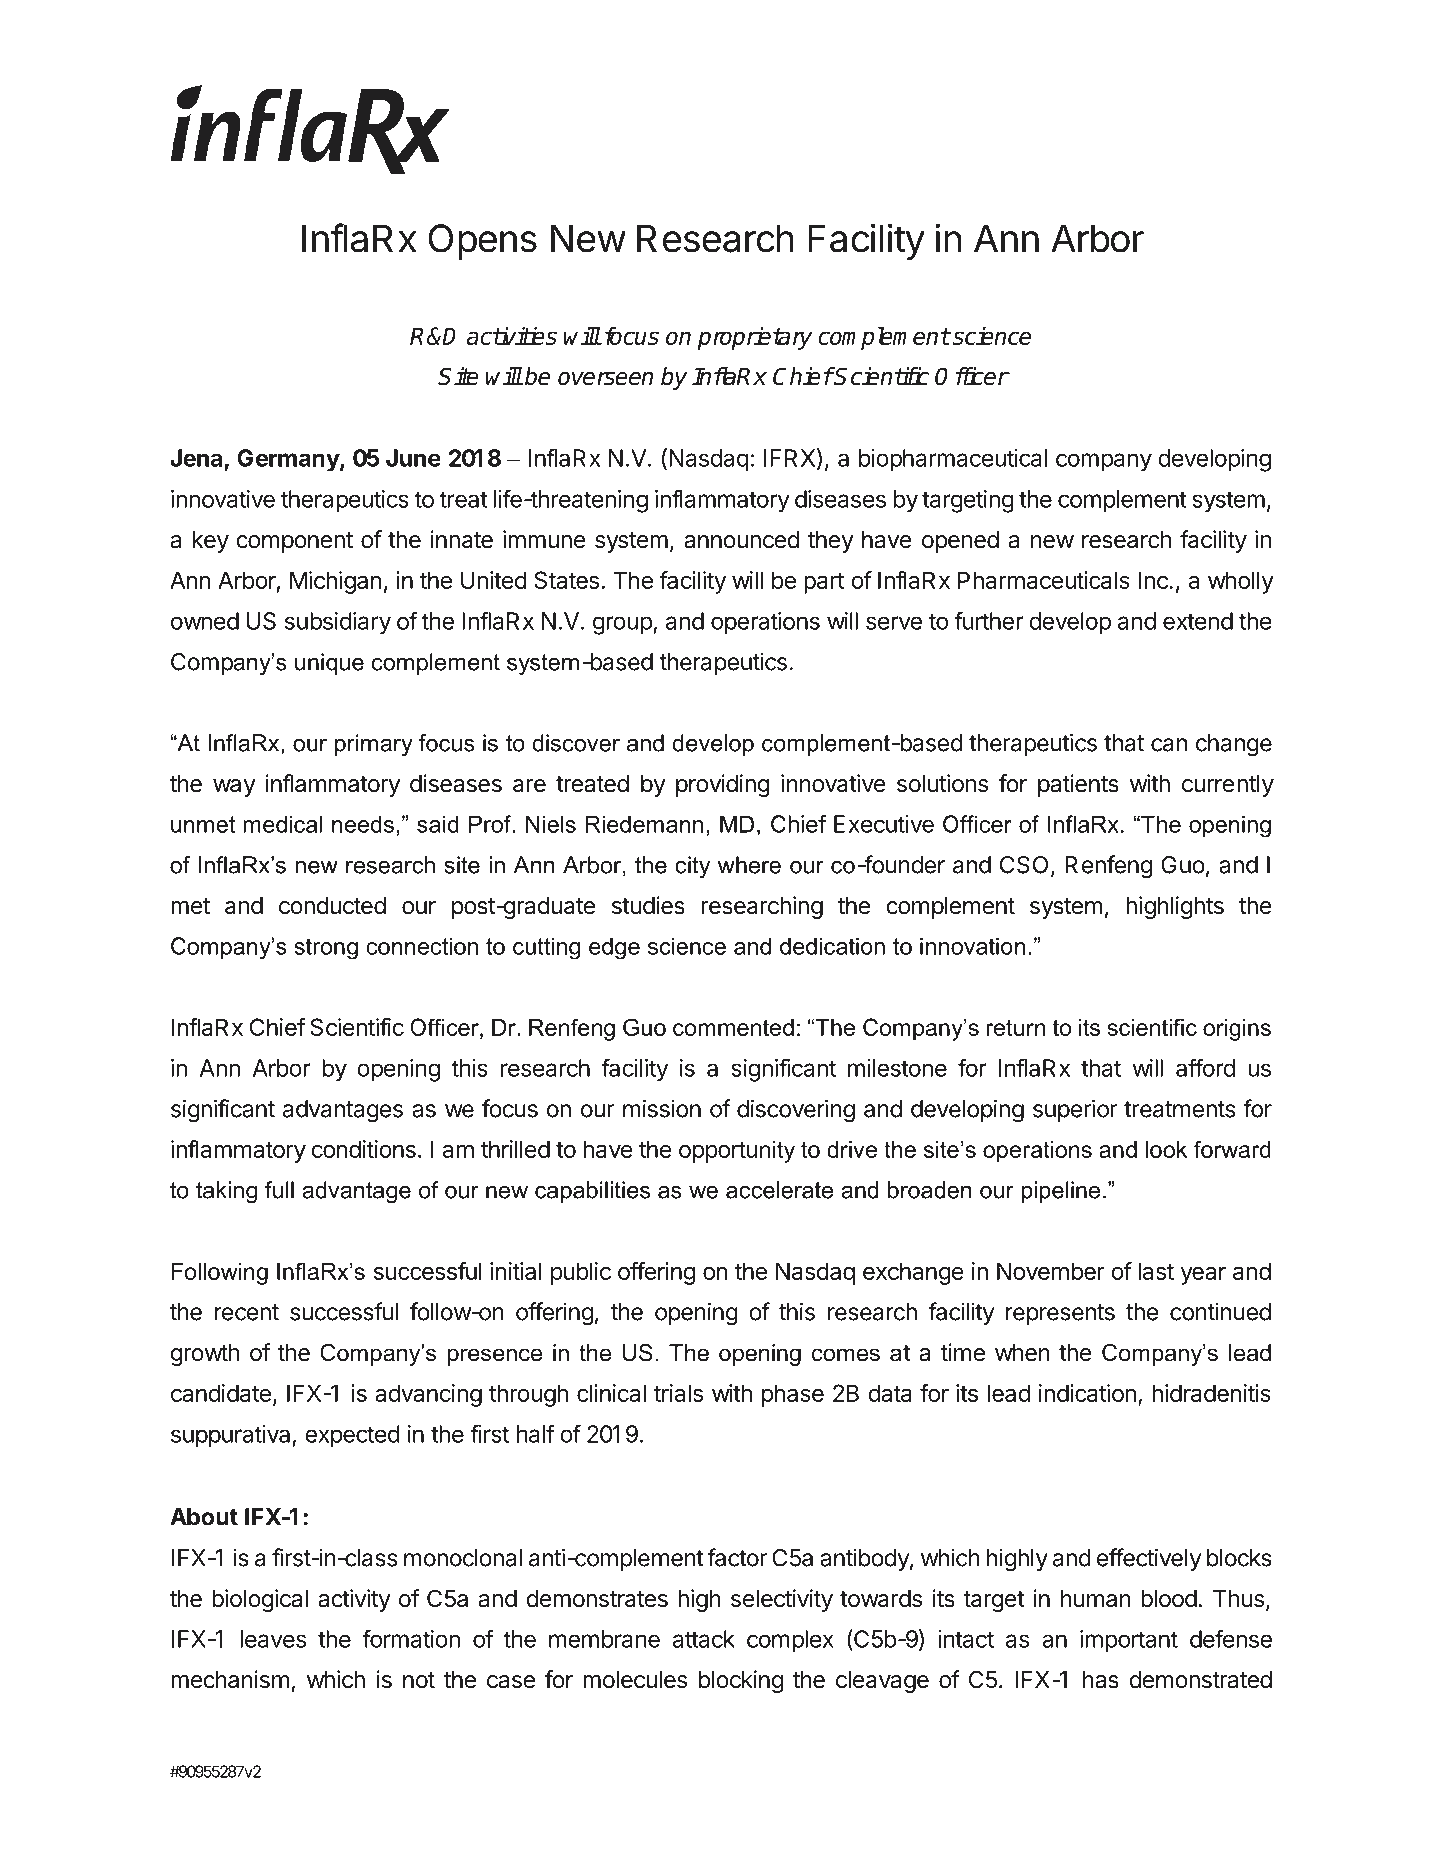 The height and width of the page is (1866, 1442). What do you see at coordinates (374, 745) in the page?
I see `primary` at bounding box center [374, 745].
